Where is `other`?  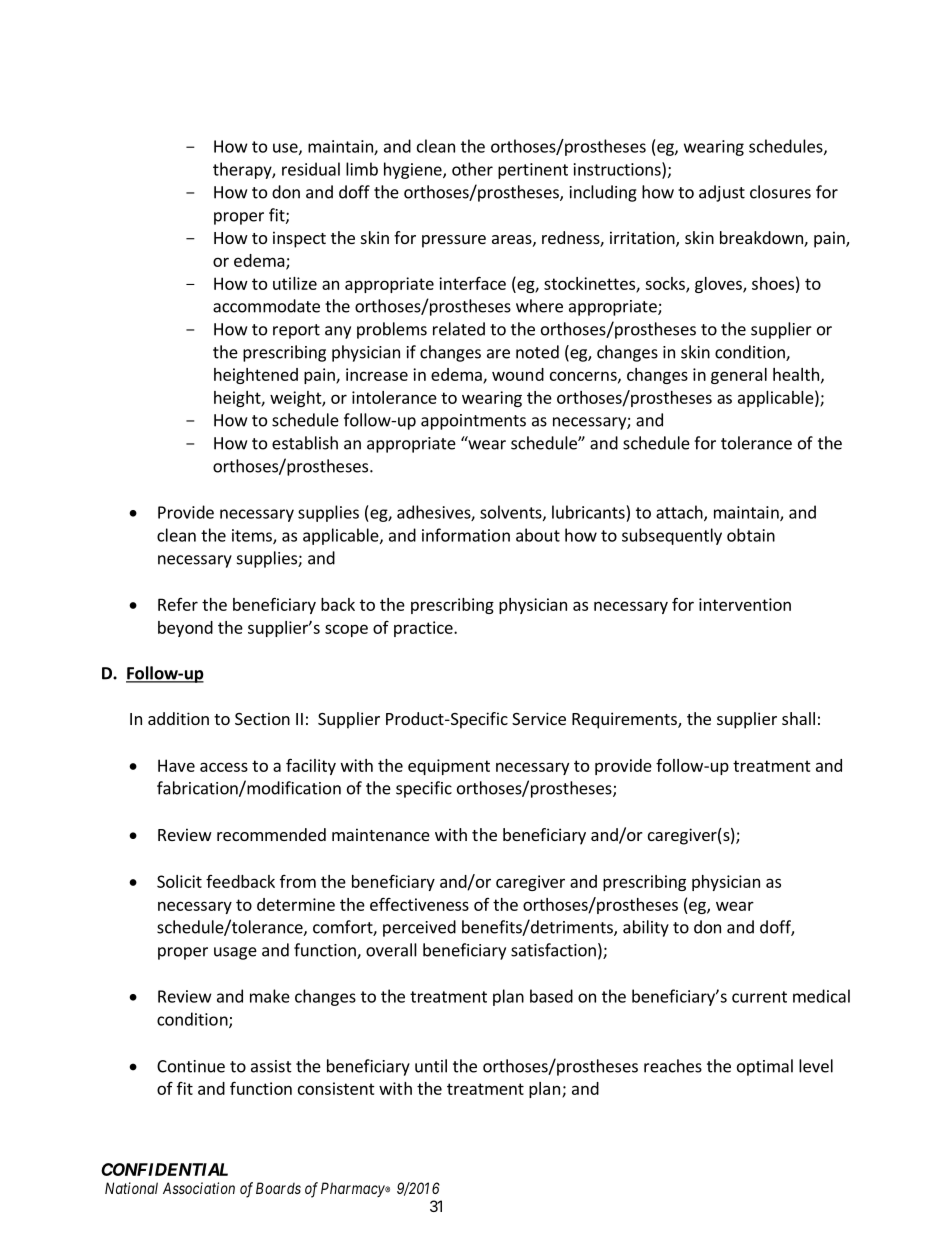
other is located at coordinates (472, 169).
